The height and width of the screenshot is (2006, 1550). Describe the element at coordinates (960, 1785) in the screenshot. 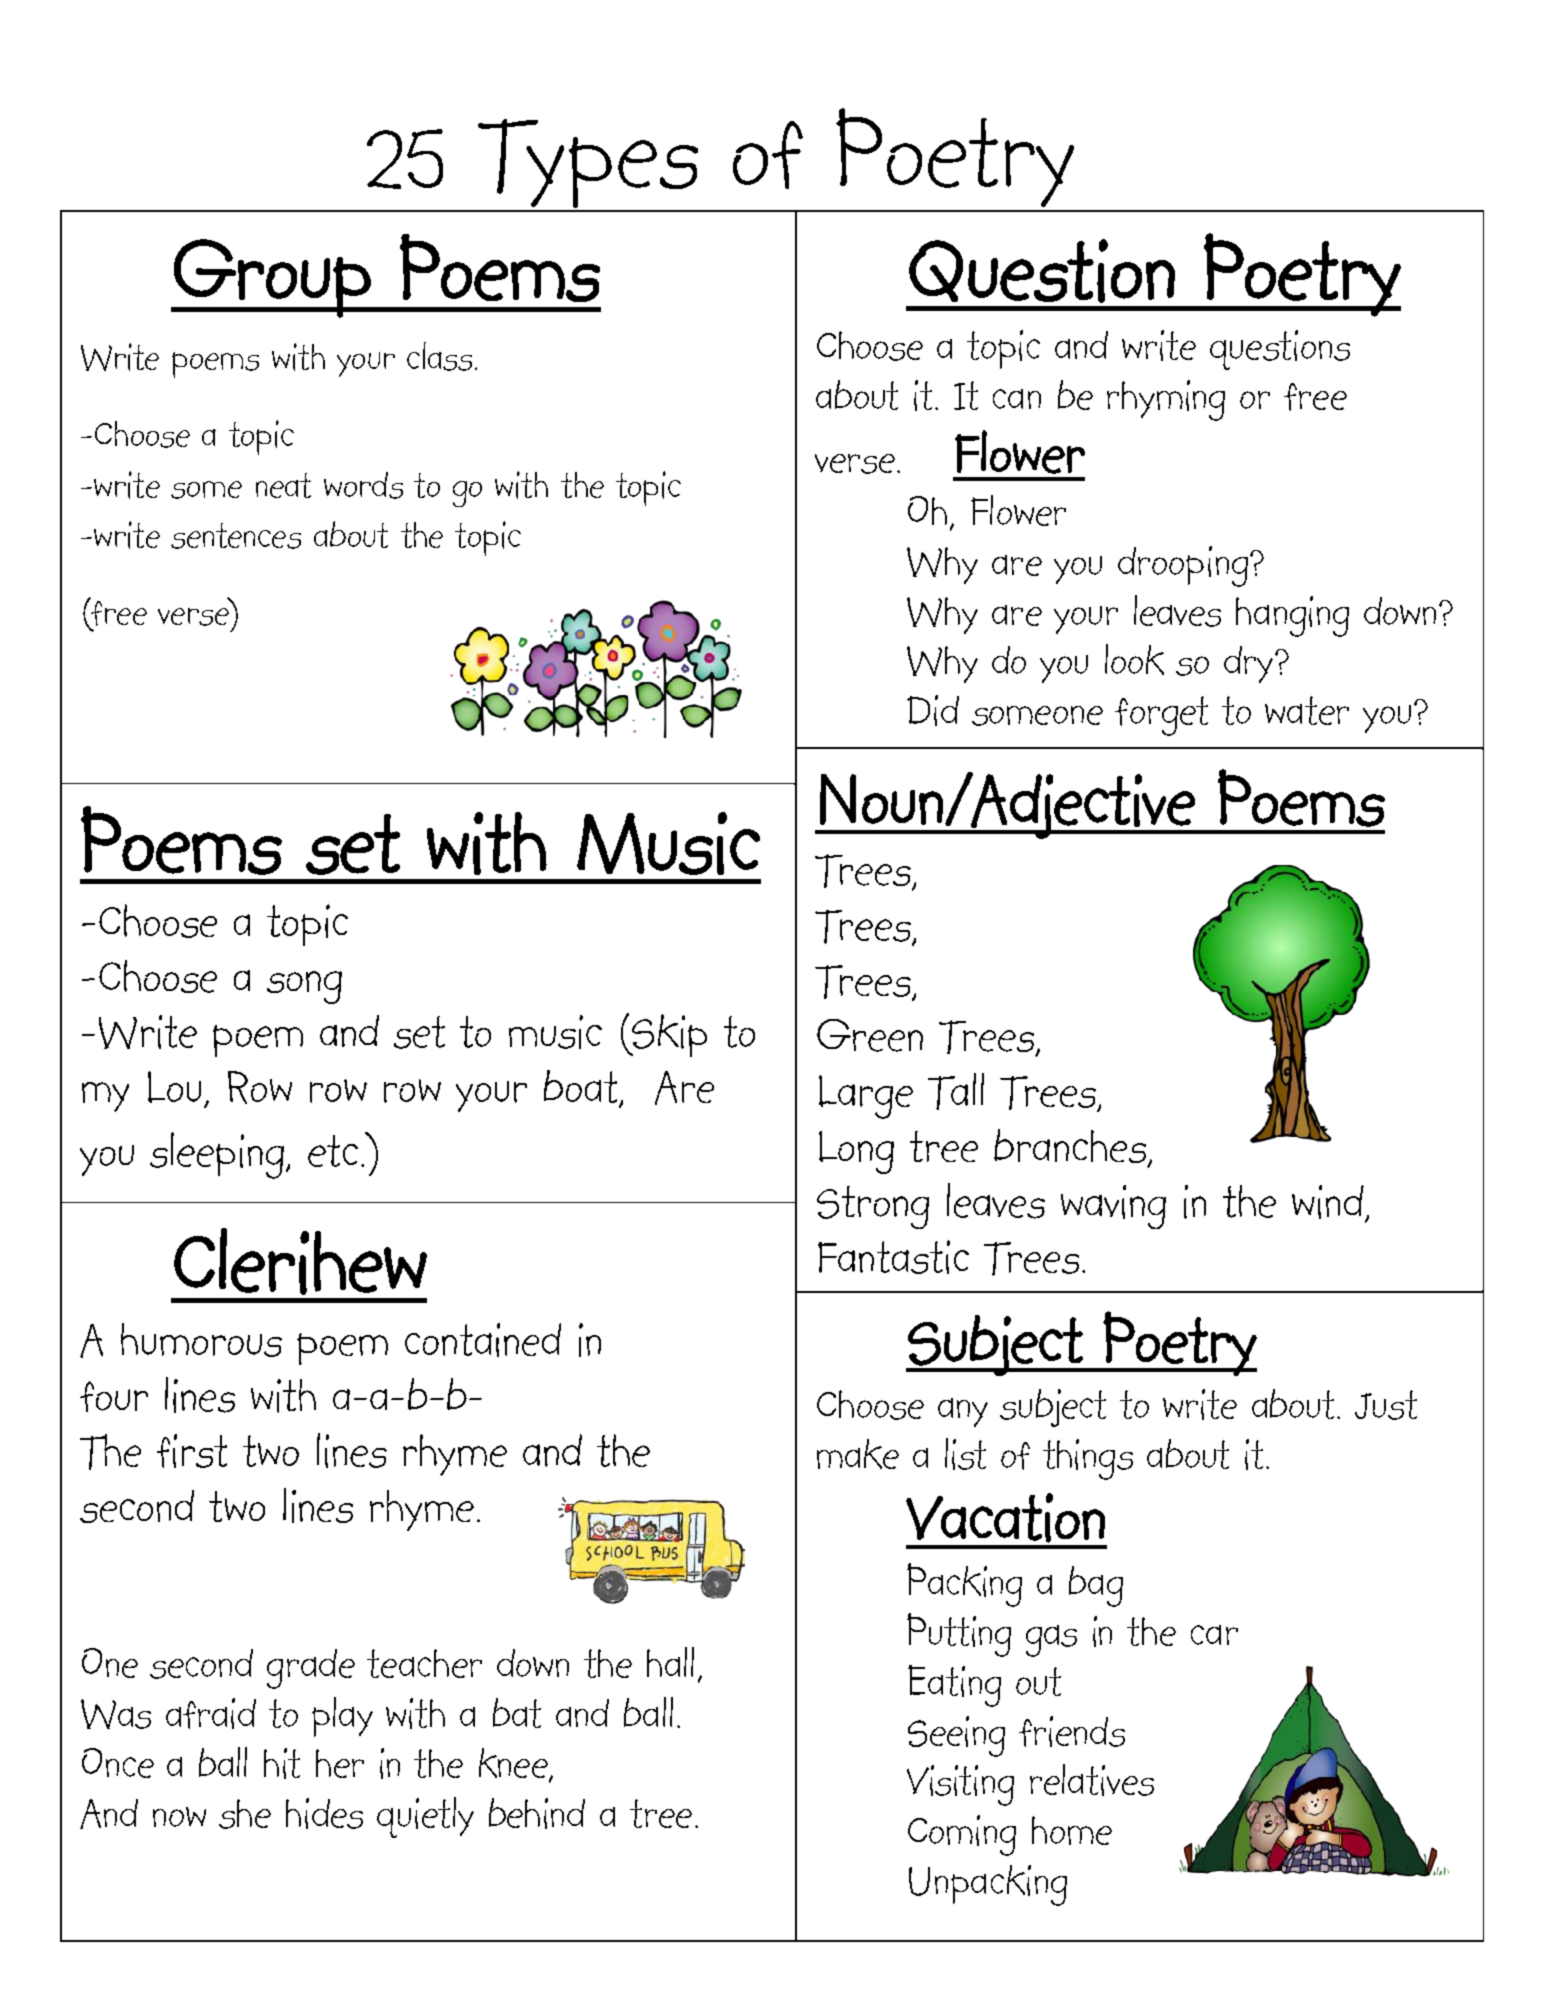

I see `Visiting` at that location.
